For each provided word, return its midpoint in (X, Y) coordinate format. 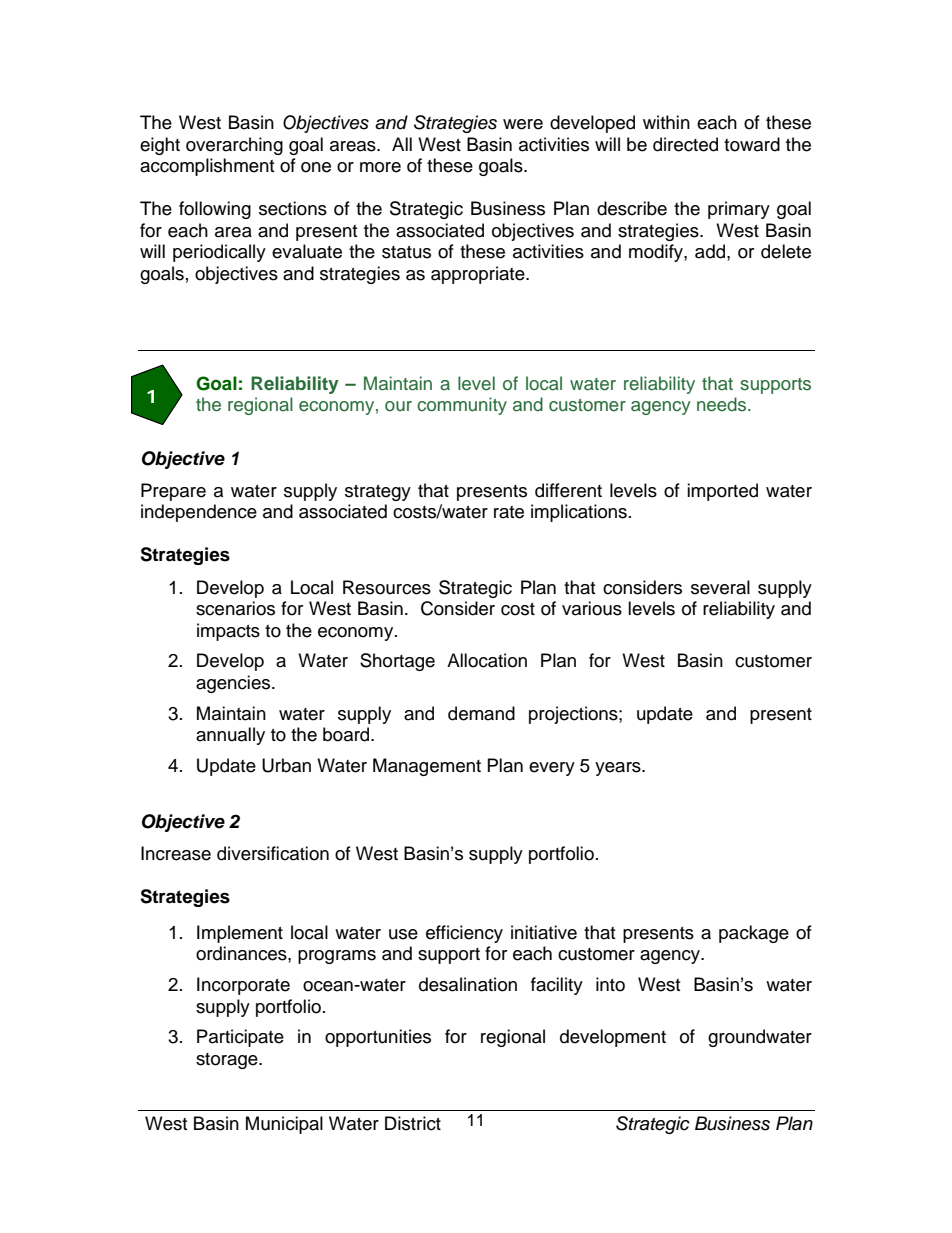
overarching (234, 146)
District (413, 1123)
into (610, 984)
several (720, 587)
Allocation (487, 660)
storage (228, 1061)
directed (685, 144)
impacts (228, 632)
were (523, 124)
